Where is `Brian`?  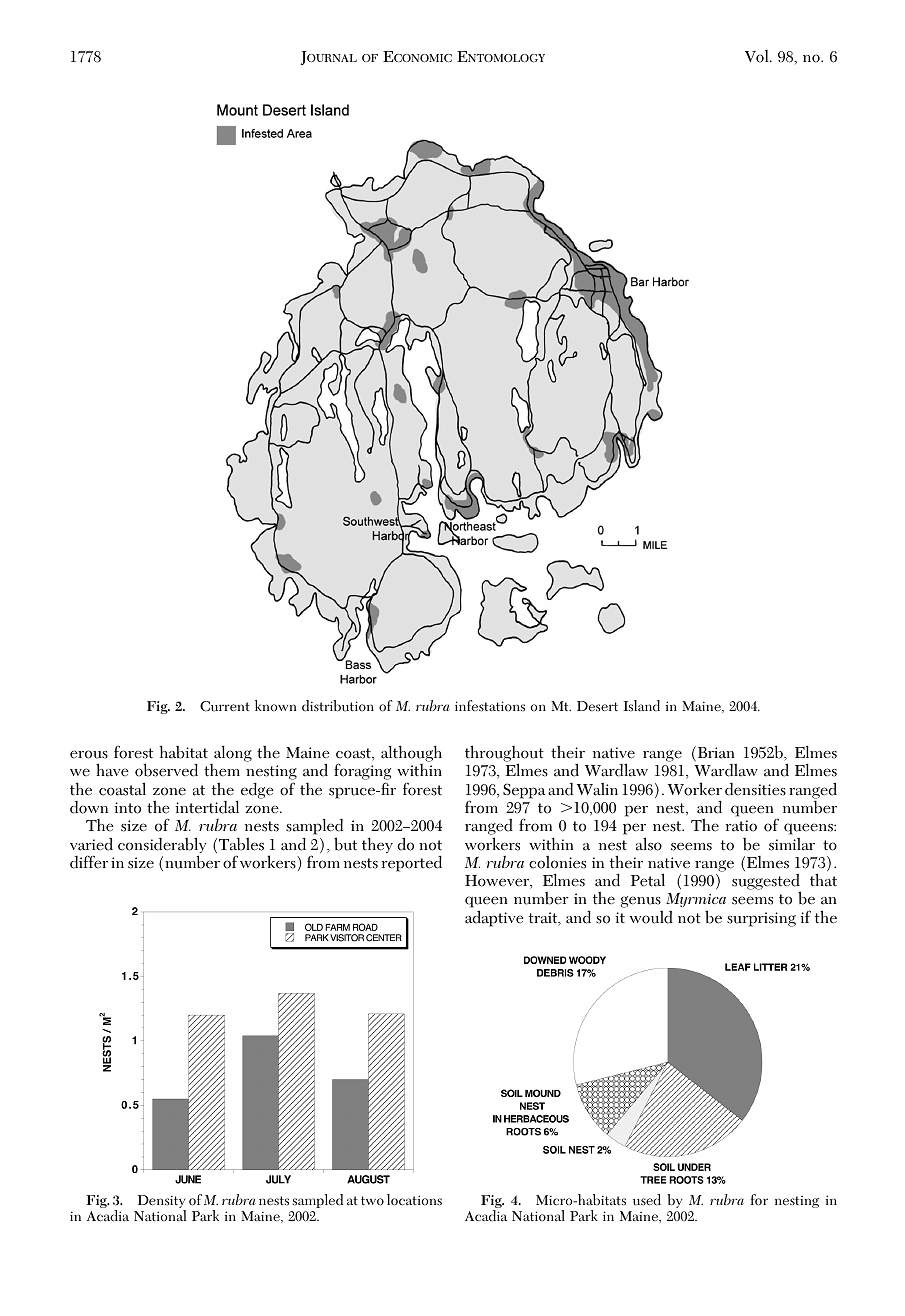 Brian is located at coordinates (715, 753).
